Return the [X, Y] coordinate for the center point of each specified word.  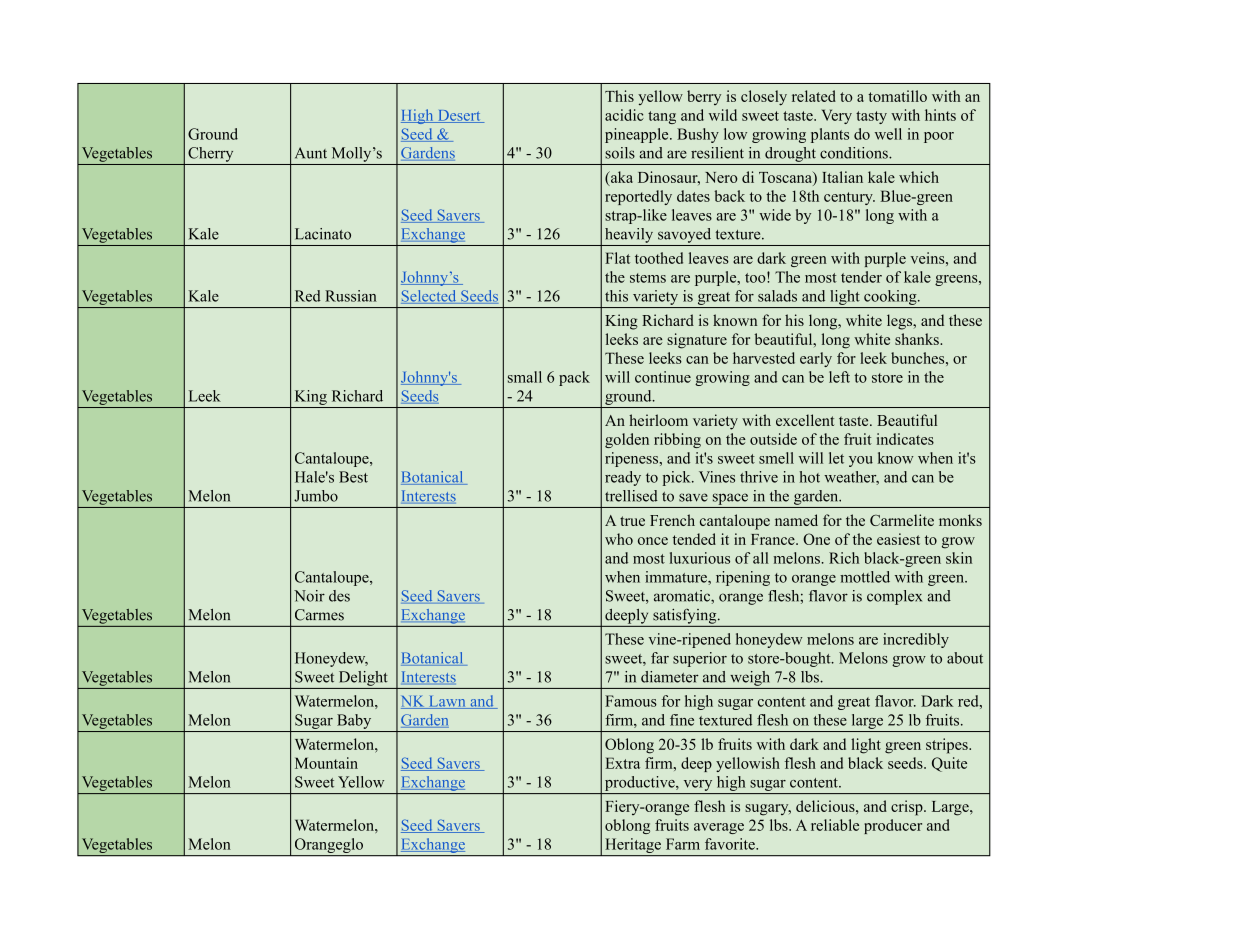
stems [648, 278]
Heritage [633, 847]
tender [861, 277]
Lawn [447, 702]
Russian [351, 296]
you [861, 461]
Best [353, 477]
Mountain [326, 763]
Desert [459, 116]
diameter [670, 677]
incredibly [916, 640]
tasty [871, 117]
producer [893, 826]
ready [623, 478]
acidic [624, 115]
